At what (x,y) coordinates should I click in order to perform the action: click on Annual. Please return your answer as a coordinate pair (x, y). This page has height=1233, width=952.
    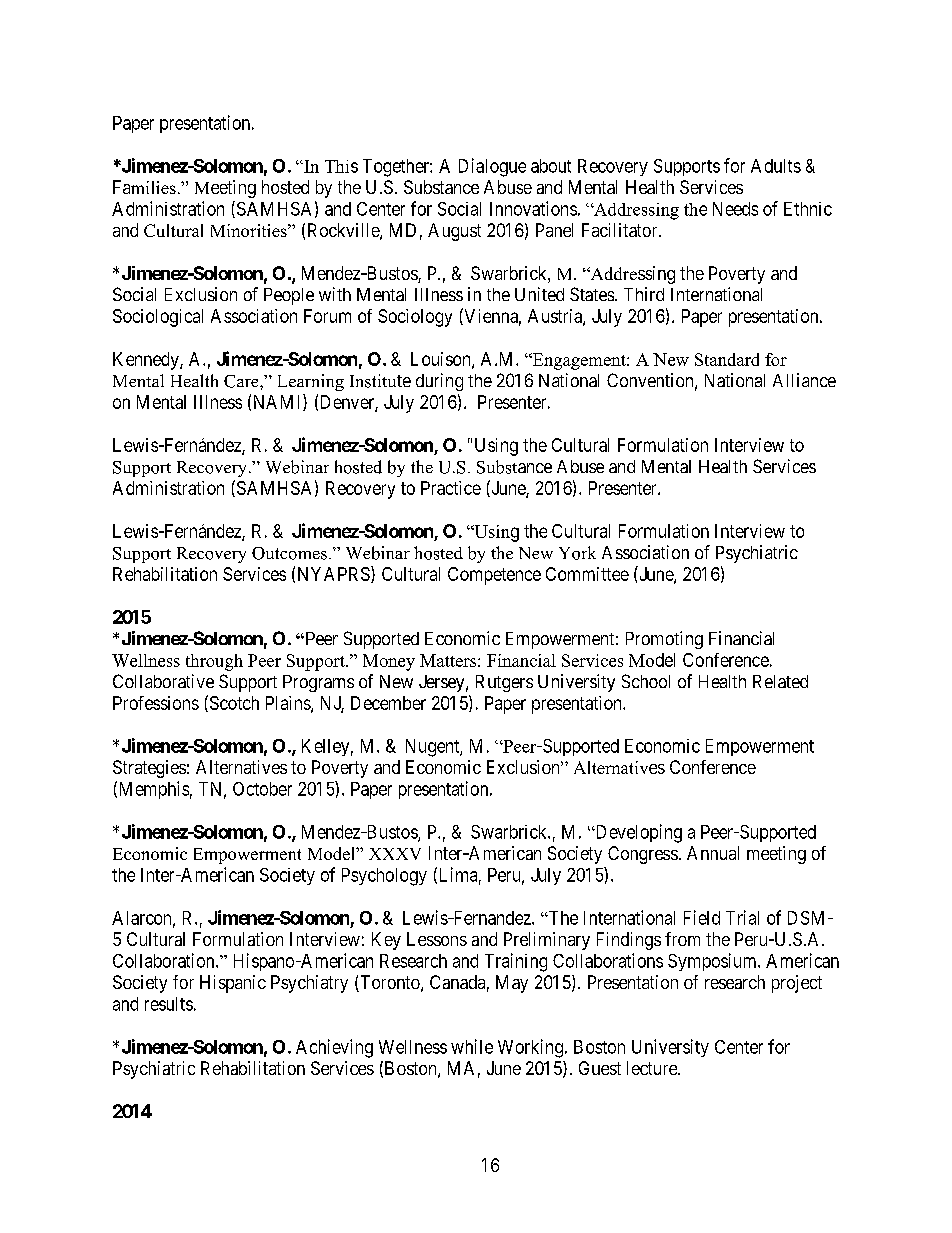
    Looking at the image, I should click on (713, 853).
